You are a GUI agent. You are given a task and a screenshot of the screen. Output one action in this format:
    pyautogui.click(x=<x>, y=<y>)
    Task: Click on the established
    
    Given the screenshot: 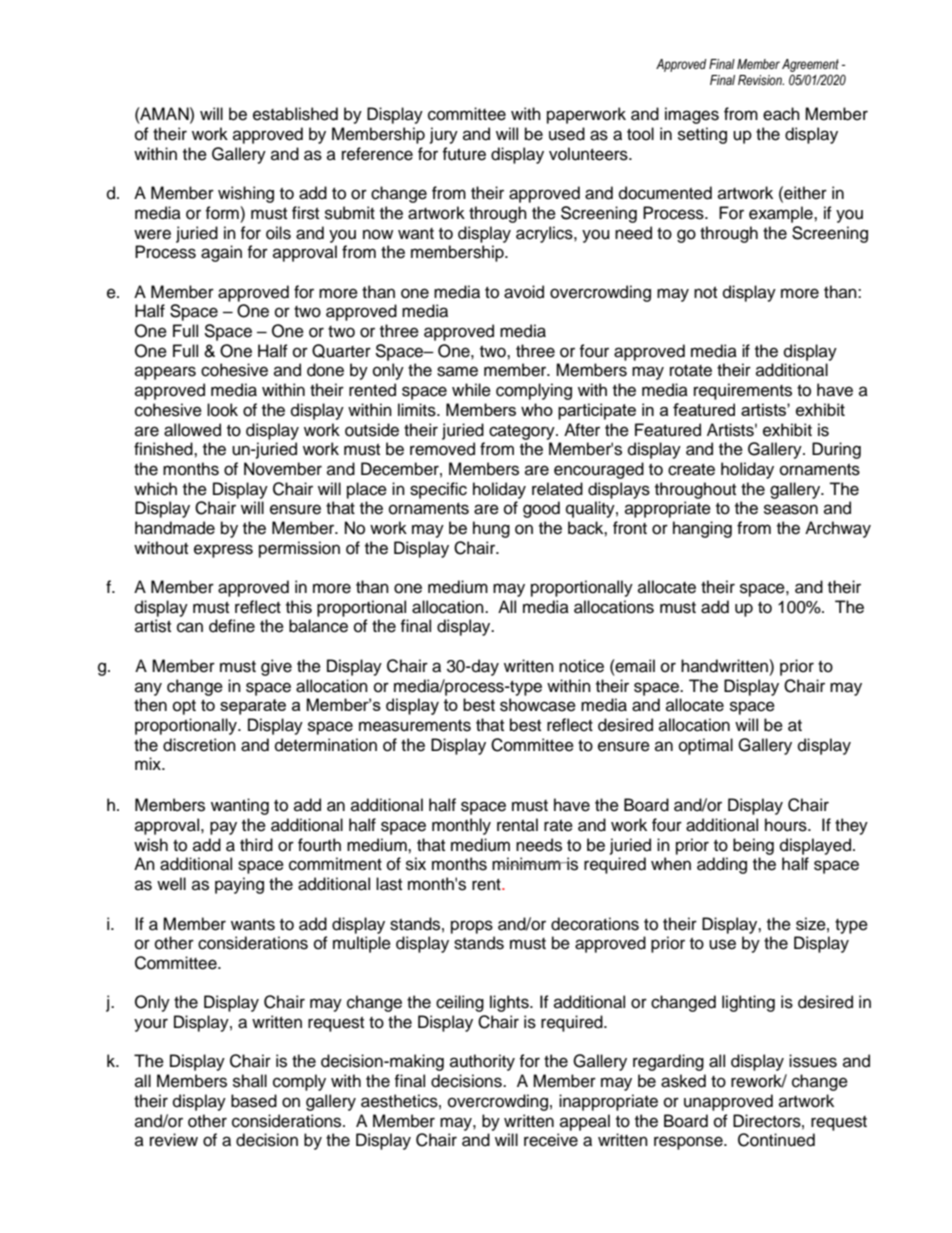 What is the action you would take?
    pyautogui.click(x=295, y=114)
